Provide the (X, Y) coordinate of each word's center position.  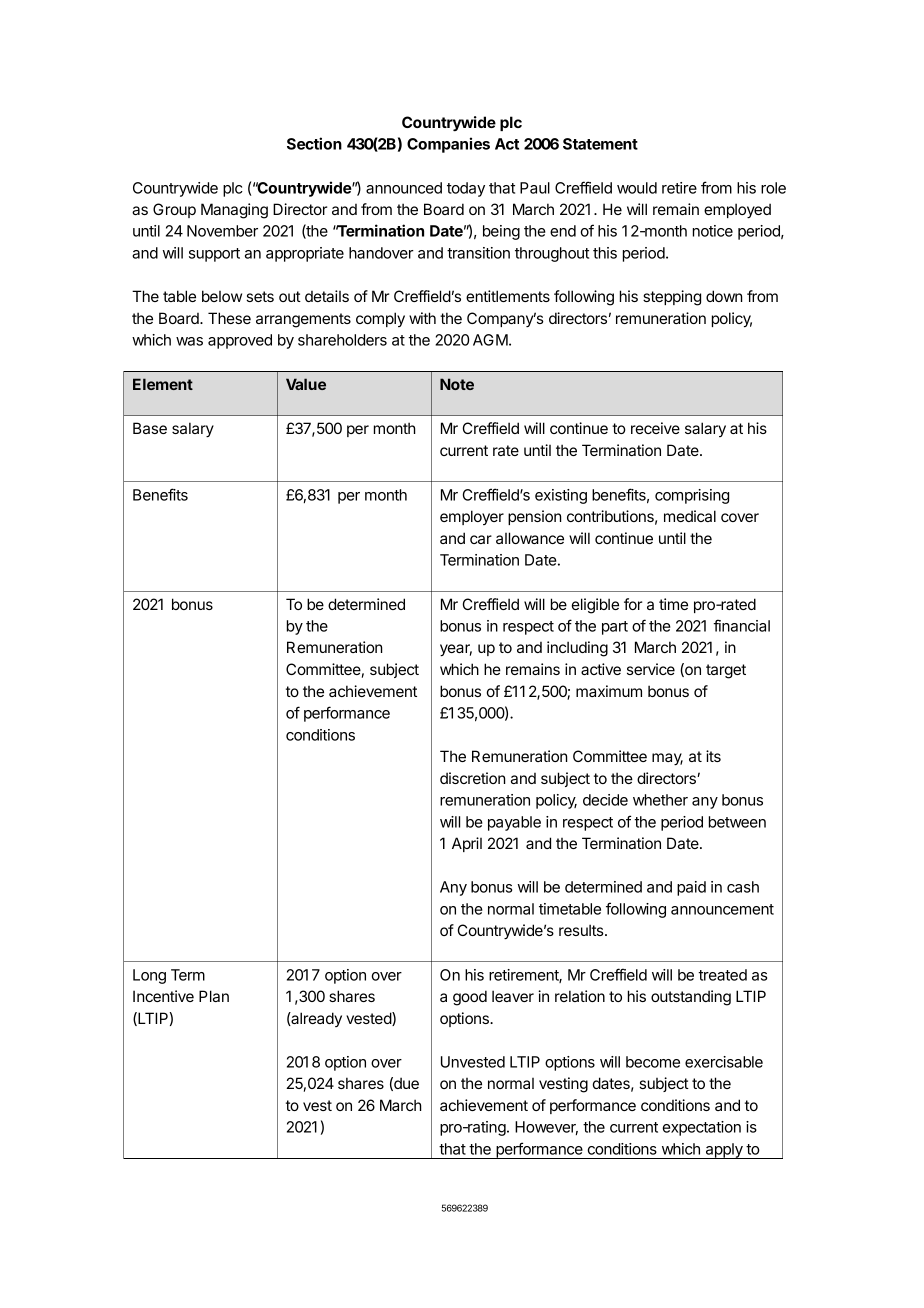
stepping (672, 298)
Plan (214, 996)
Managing (234, 211)
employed (737, 210)
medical (690, 516)
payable (514, 823)
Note (457, 384)
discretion (472, 778)
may (667, 759)
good (470, 998)
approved (240, 341)
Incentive (163, 996)
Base (150, 428)
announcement (722, 909)
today (466, 189)
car (481, 539)
